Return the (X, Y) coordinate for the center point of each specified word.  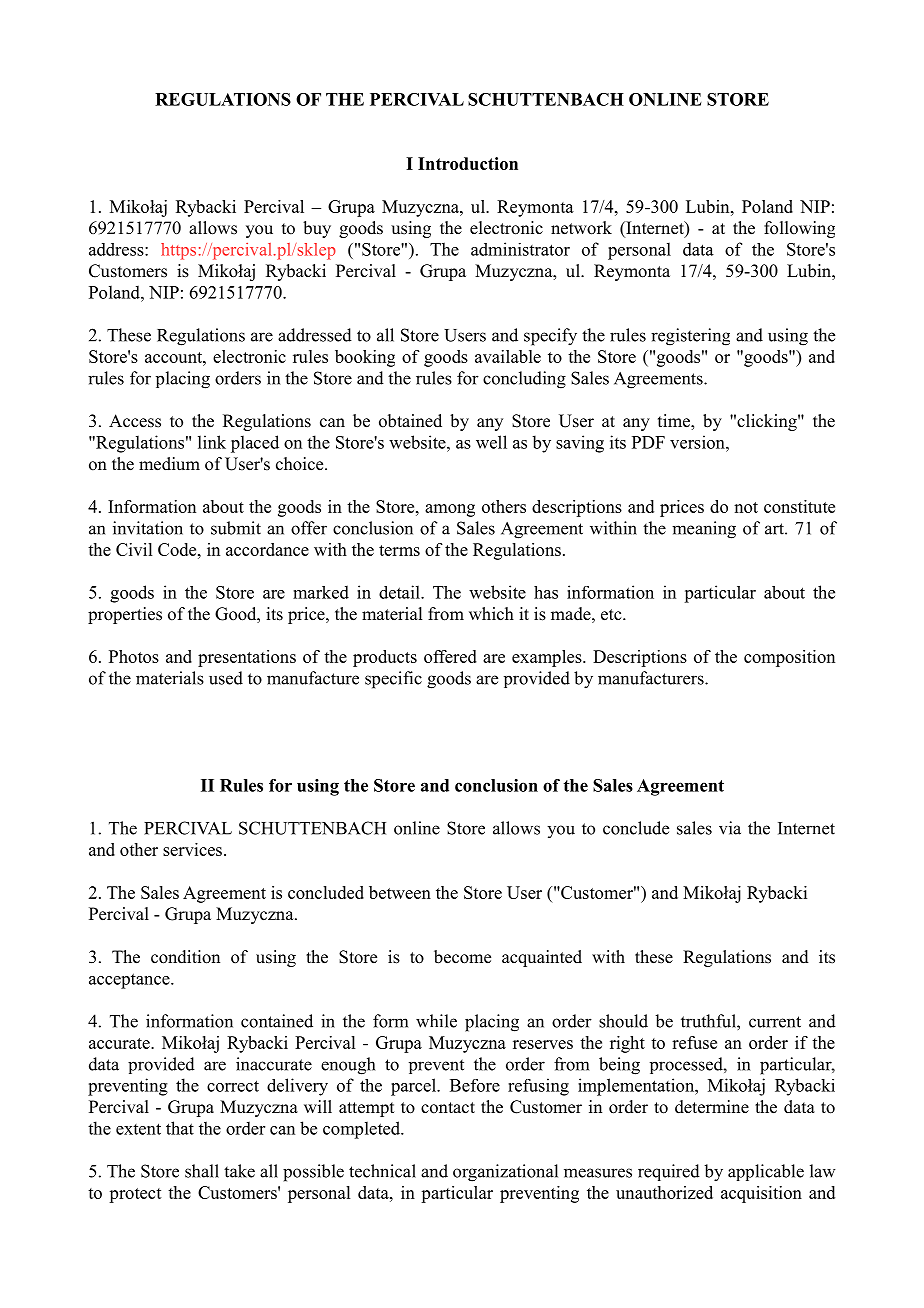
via (730, 828)
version (698, 442)
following (799, 229)
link (212, 442)
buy (317, 229)
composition (789, 658)
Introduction (468, 163)
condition (185, 957)
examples (548, 658)
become (462, 957)
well (491, 442)
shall (202, 1171)
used (226, 678)
